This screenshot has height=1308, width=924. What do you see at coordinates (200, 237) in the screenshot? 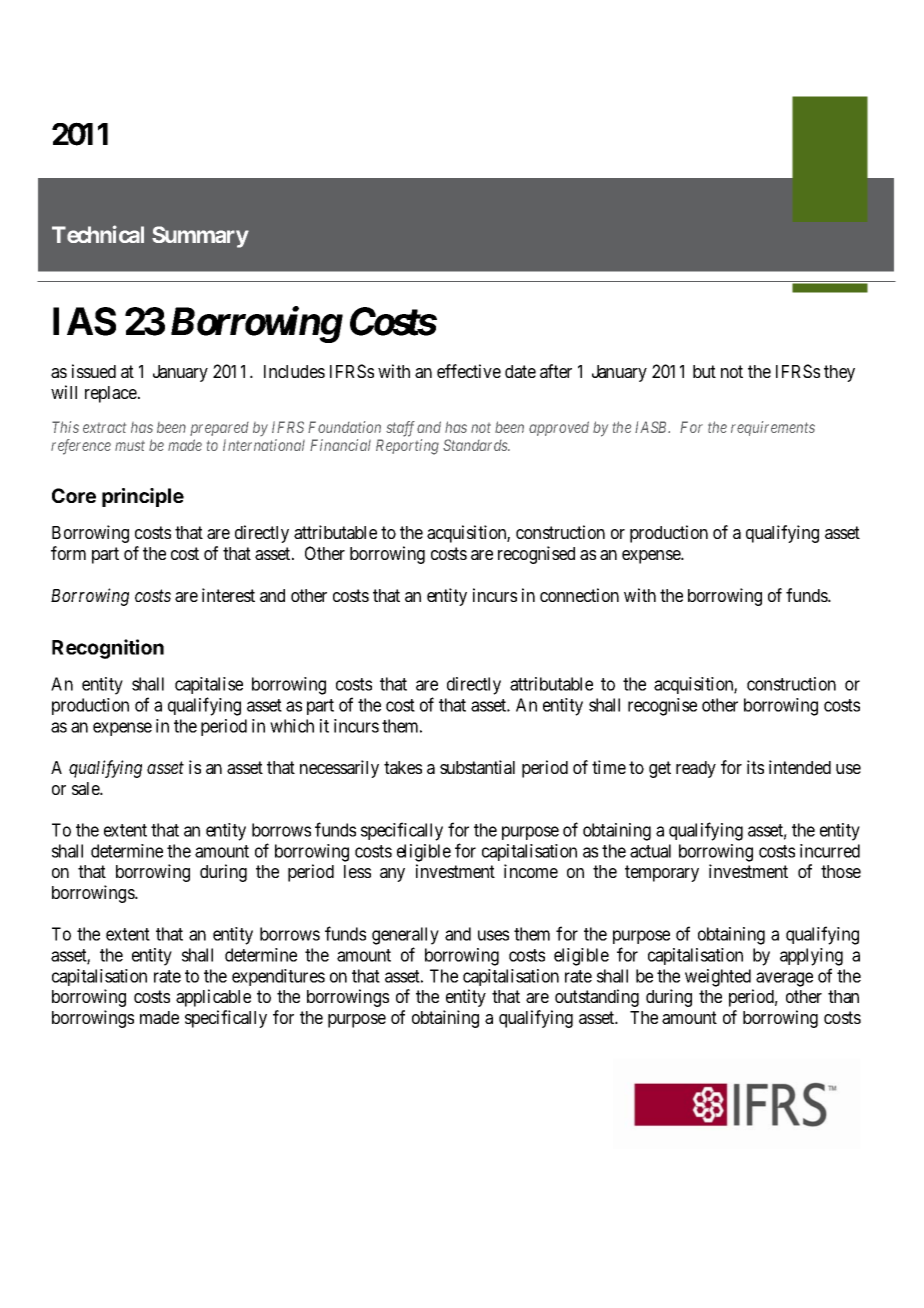
I see `Summary` at bounding box center [200, 237].
